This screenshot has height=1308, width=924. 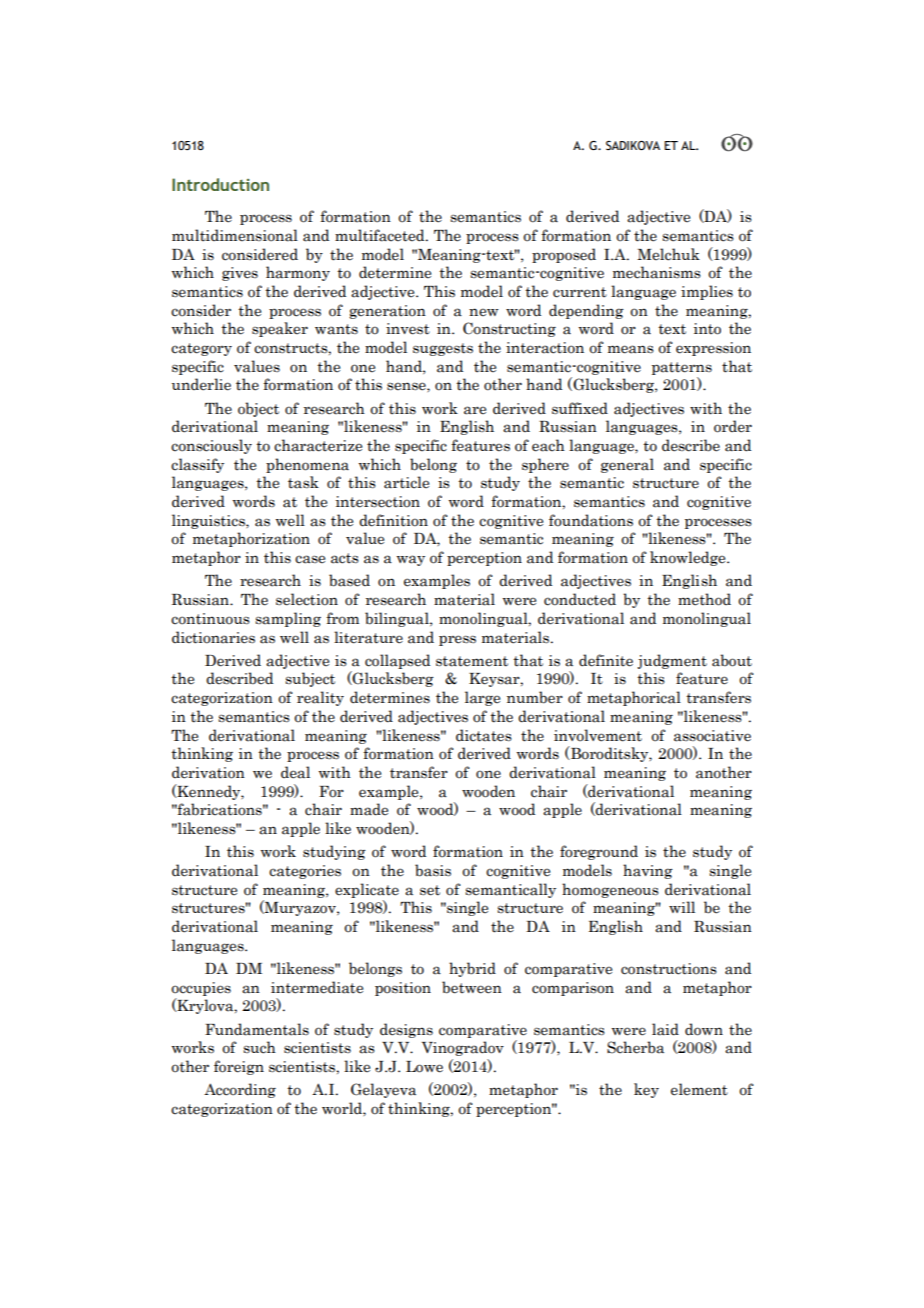 I want to click on case, so click(x=310, y=559).
